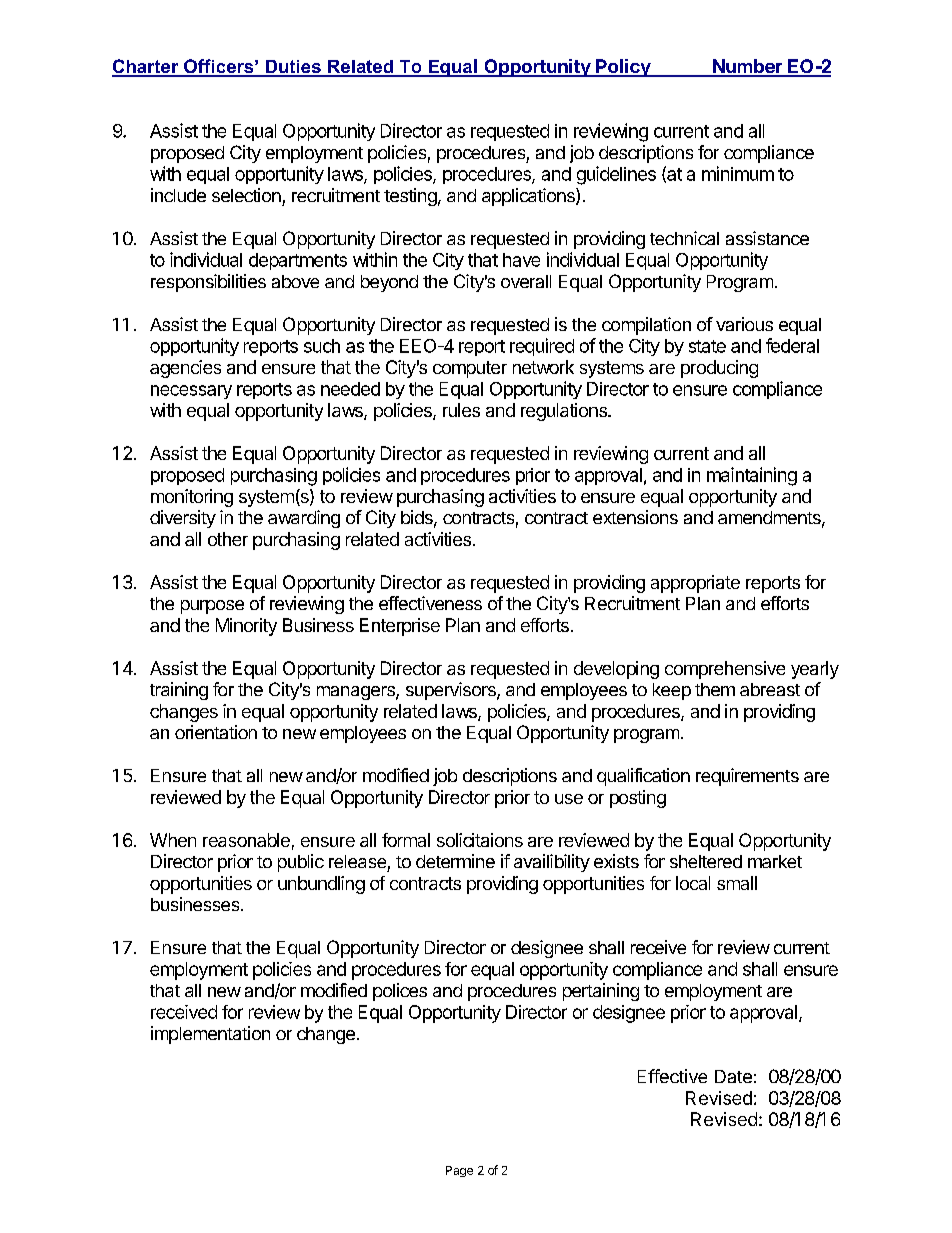 This page has height=1233, width=952. What do you see at coordinates (210, 1035) in the page?
I see `implementation` at bounding box center [210, 1035].
